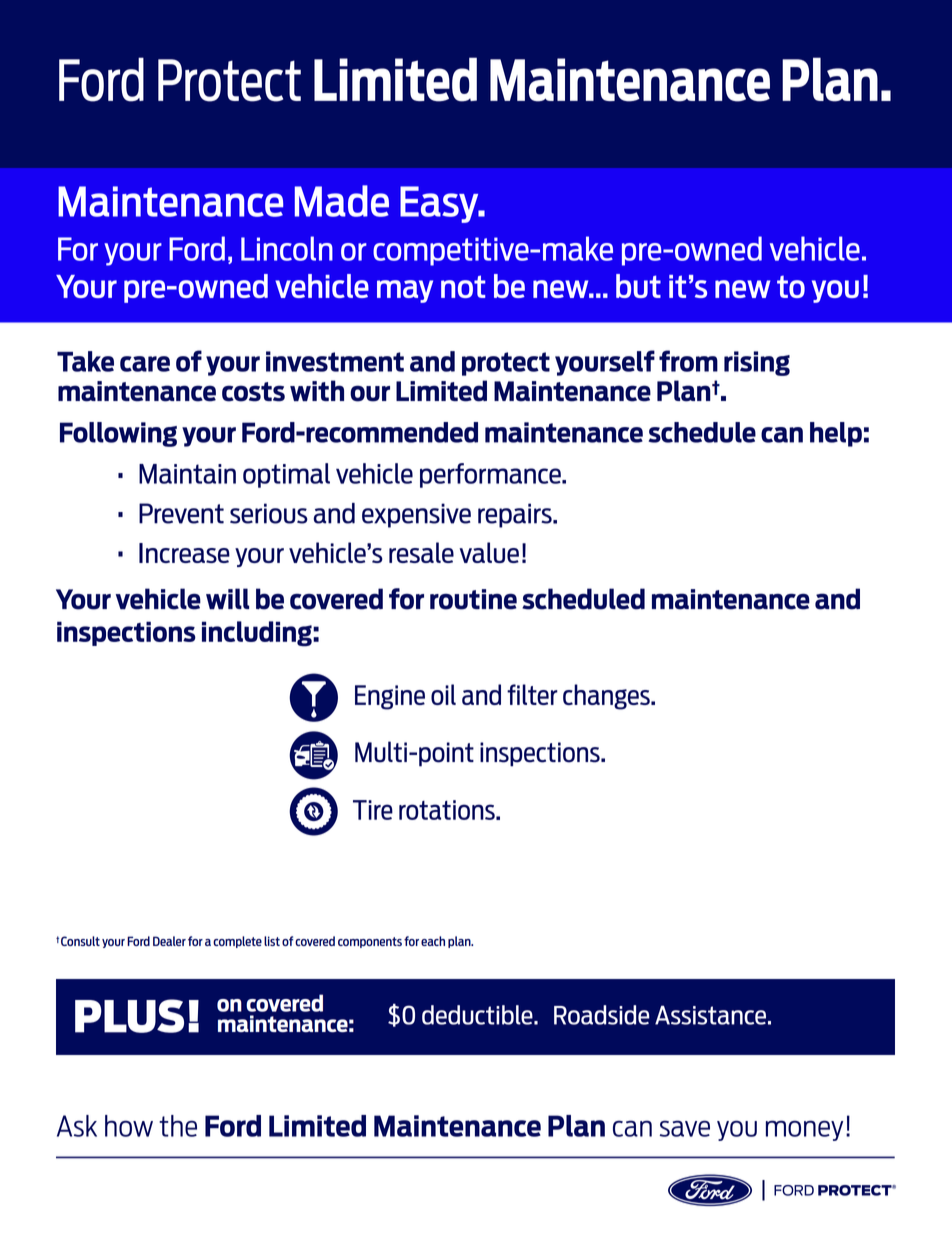 Image resolution: width=952 pixels, height=1233 pixels. What do you see at coordinates (710, 1015) in the page?
I see `Assistance` at bounding box center [710, 1015].
